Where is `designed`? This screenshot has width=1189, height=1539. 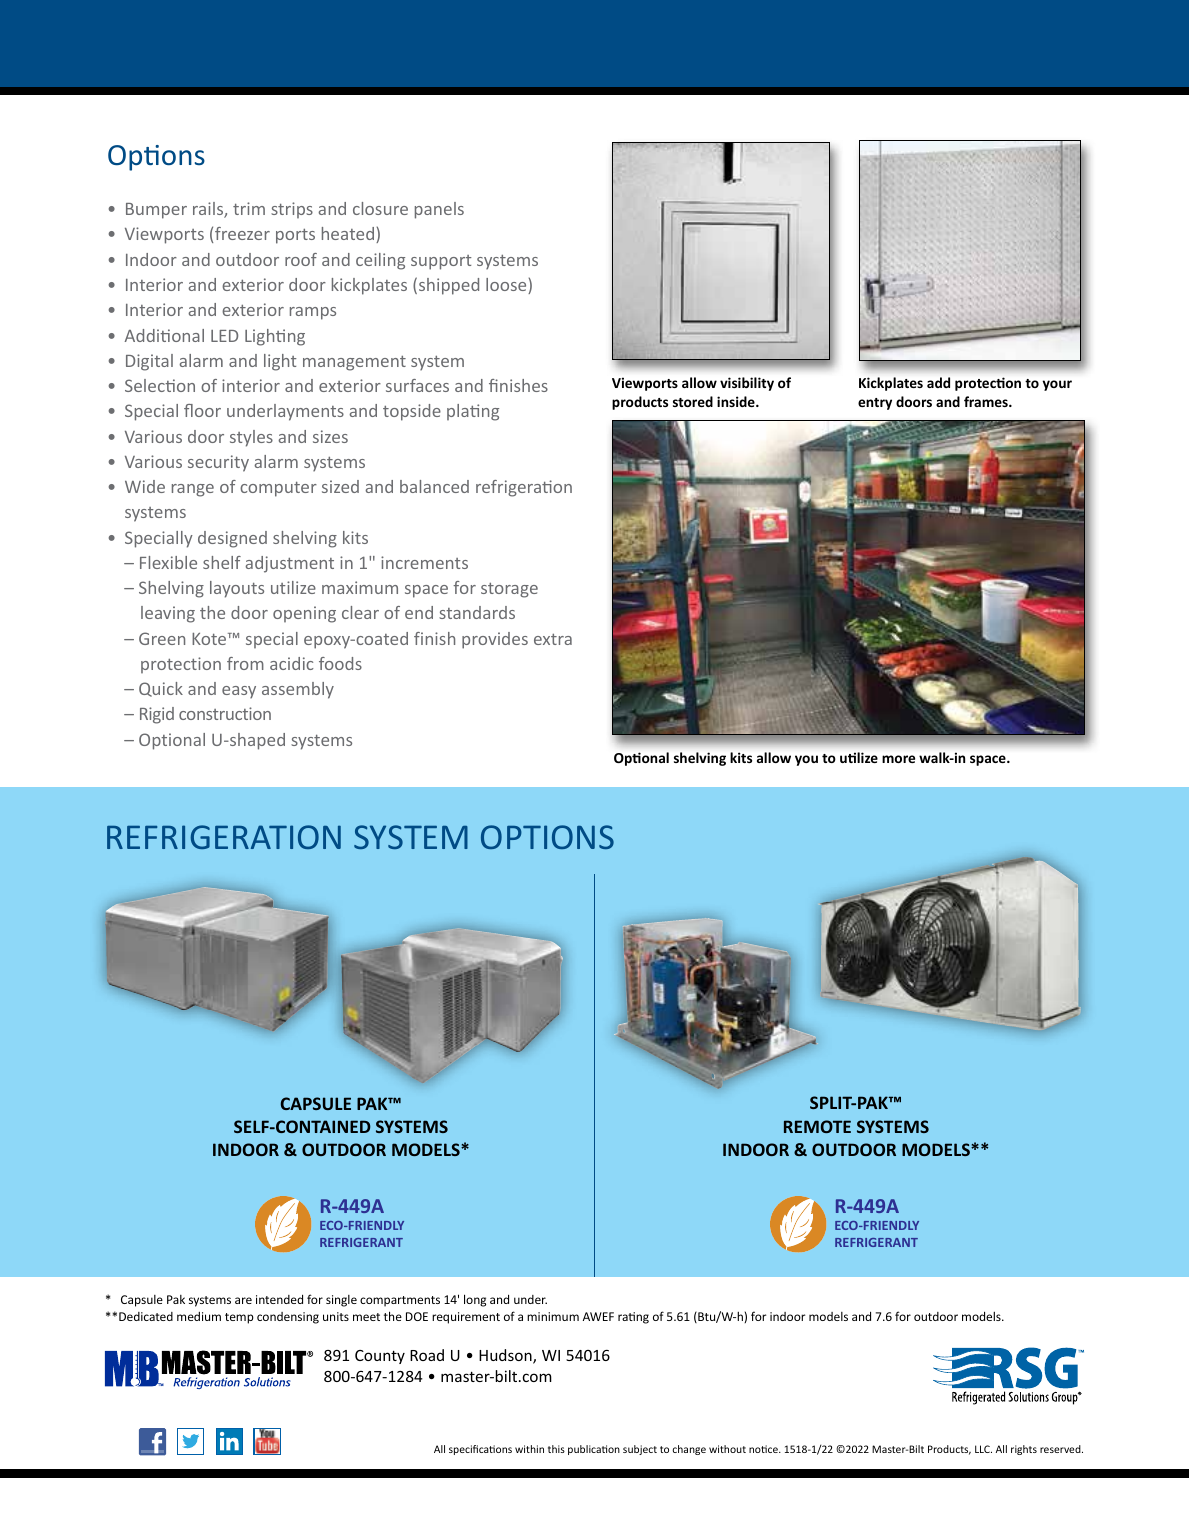 designed is located at coordinates (232, 539).
